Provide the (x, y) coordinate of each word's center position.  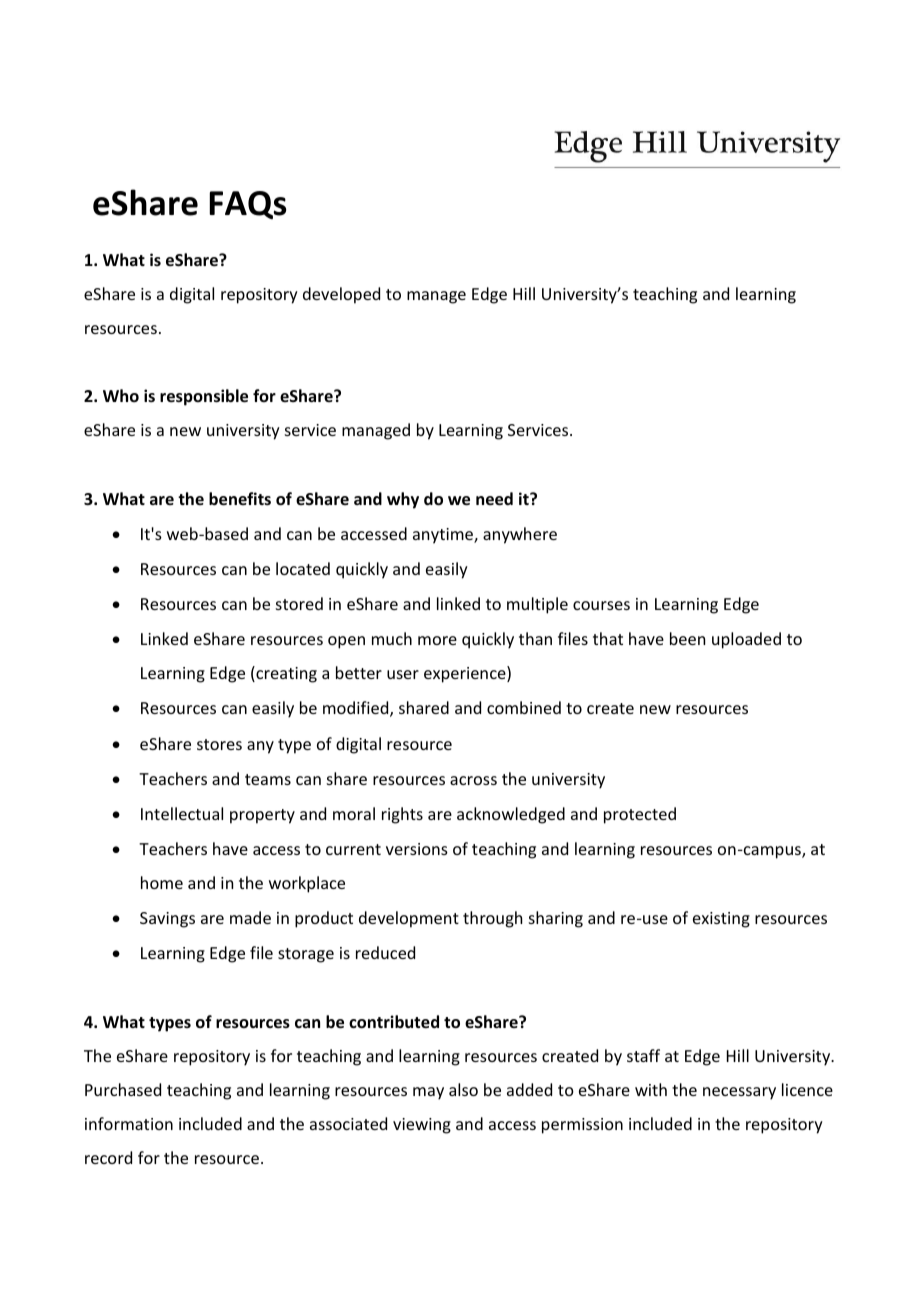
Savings (167, 920)
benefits (240, 499)
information (129, 1123)
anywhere (520, 535)
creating (285, 674)
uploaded (746, 640)
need (494, 499)
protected (640, 815)
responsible (204, 397)
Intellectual (182, 813)
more (437, 640)
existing (721, 920)
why (403, 500)
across (473, 780)
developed (341, 295)
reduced (385, 952)
